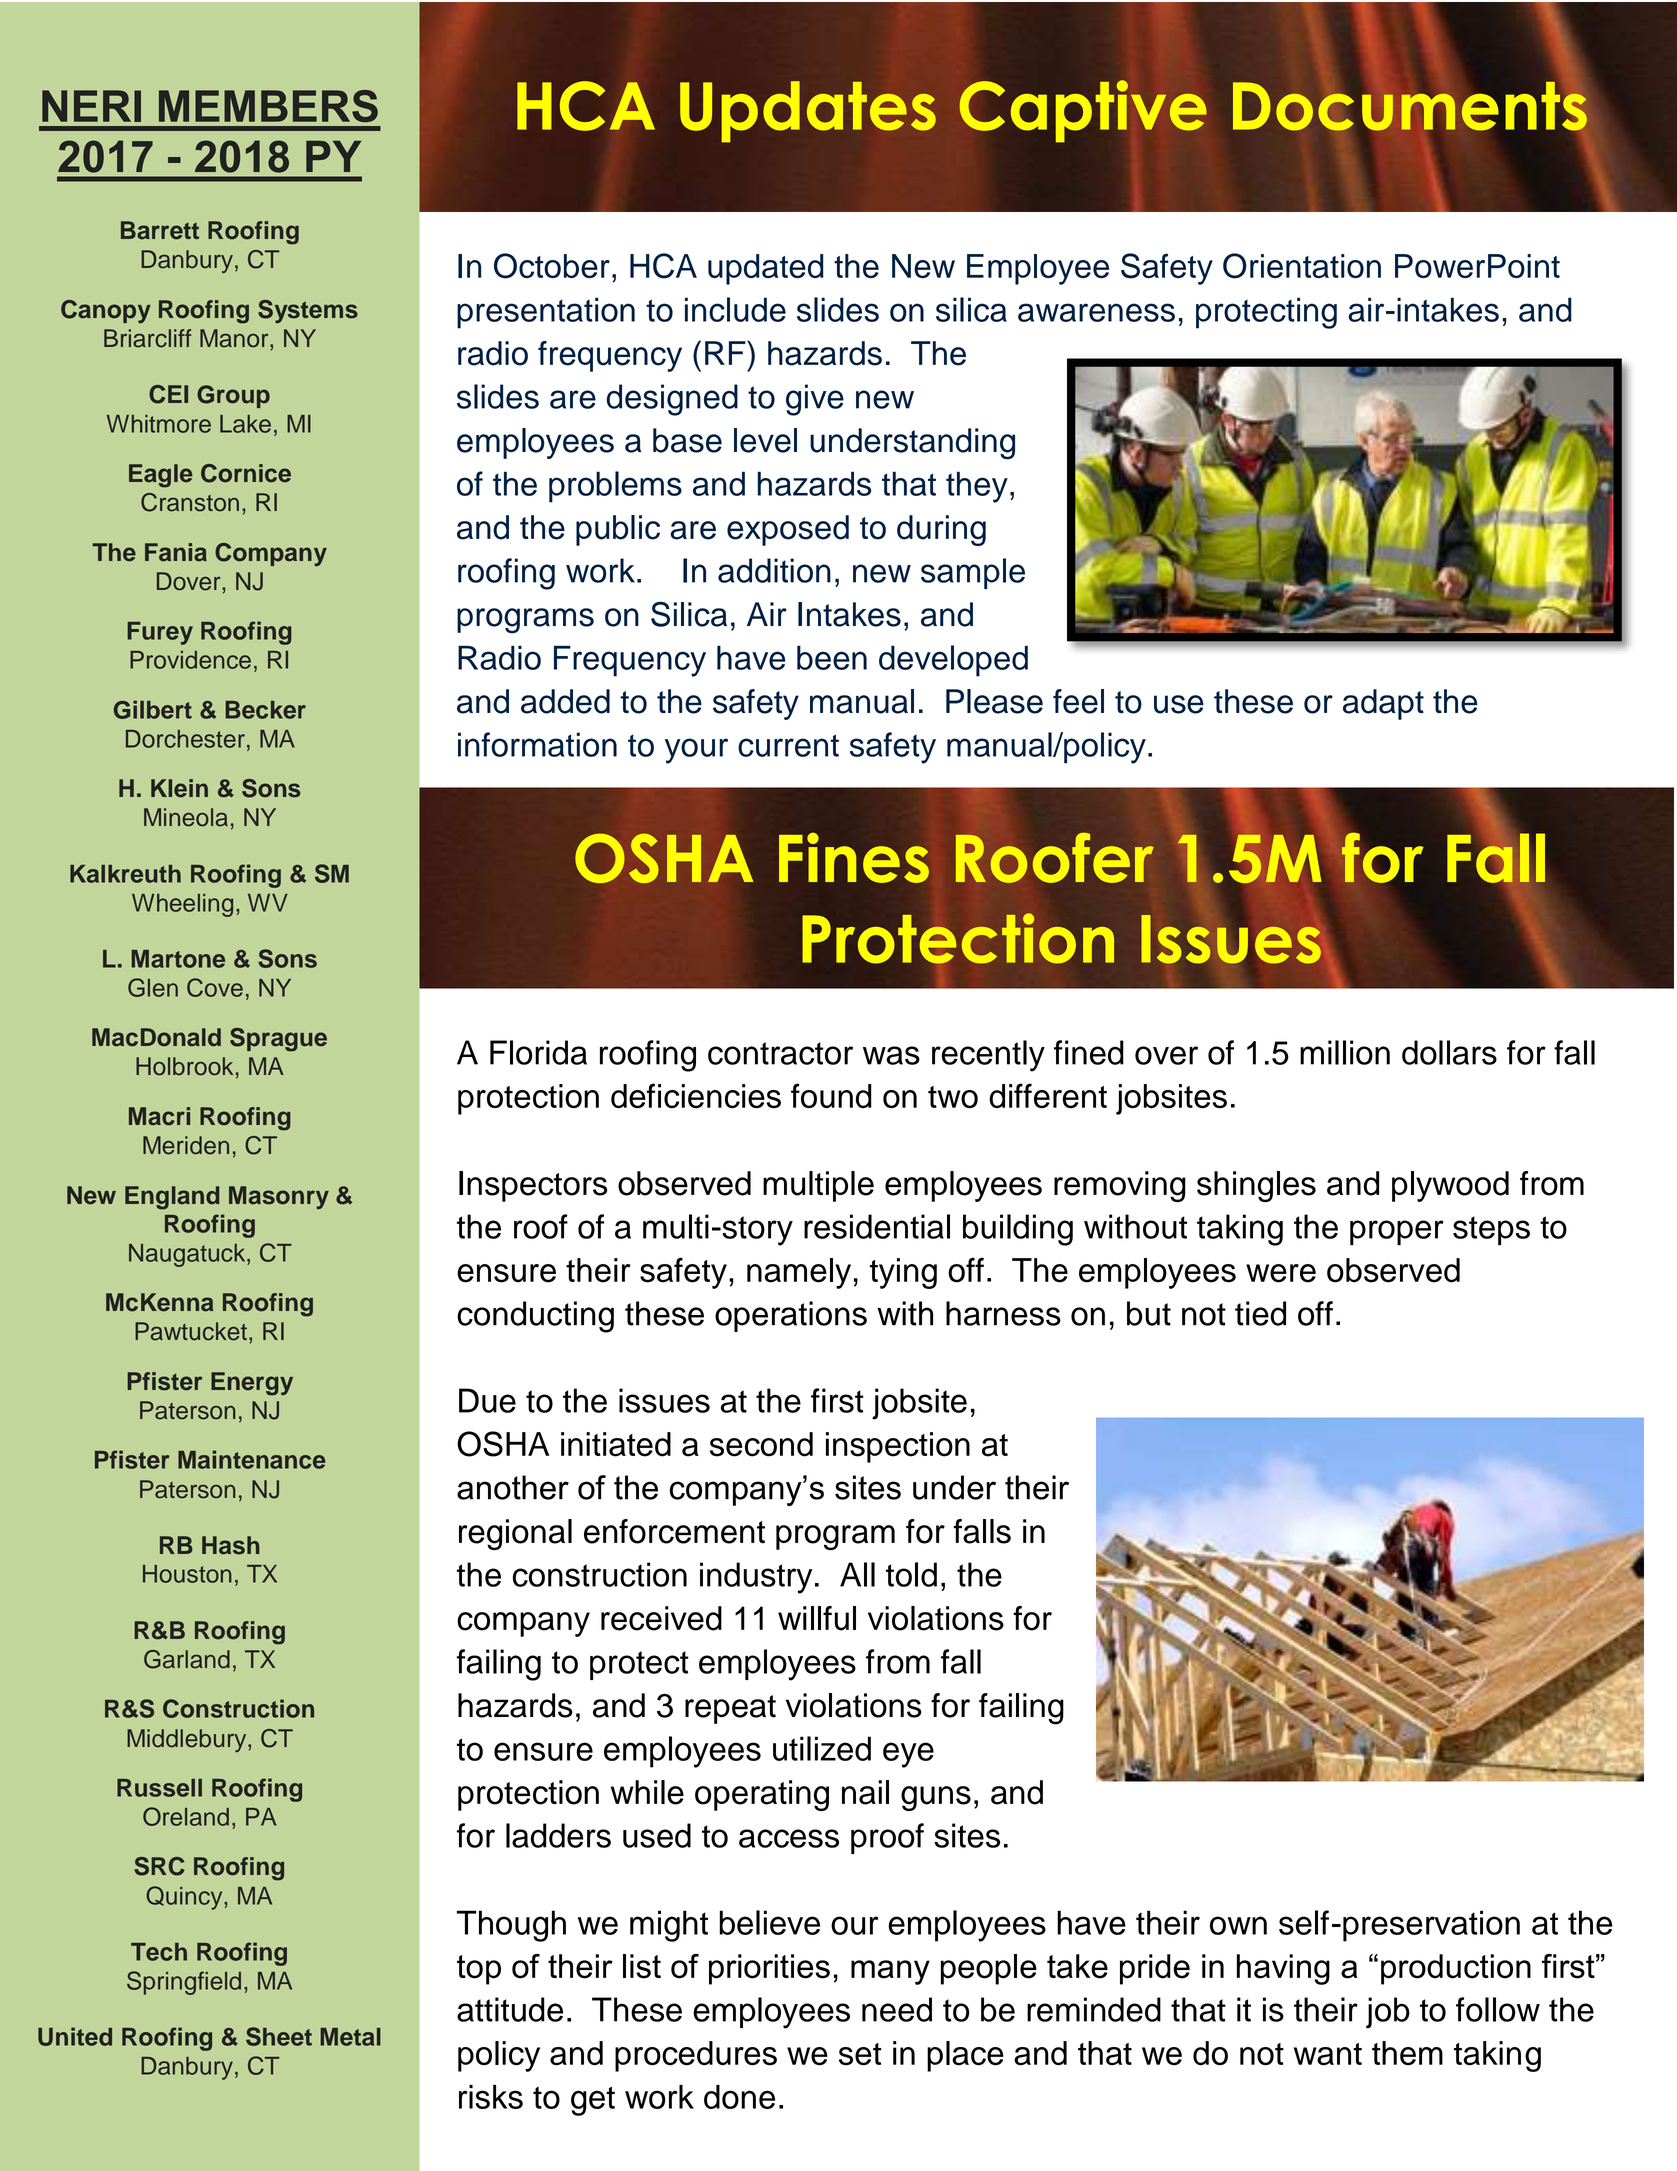 This image has height=2171, width=1677. I want to click on found, so click(831, 1096).
